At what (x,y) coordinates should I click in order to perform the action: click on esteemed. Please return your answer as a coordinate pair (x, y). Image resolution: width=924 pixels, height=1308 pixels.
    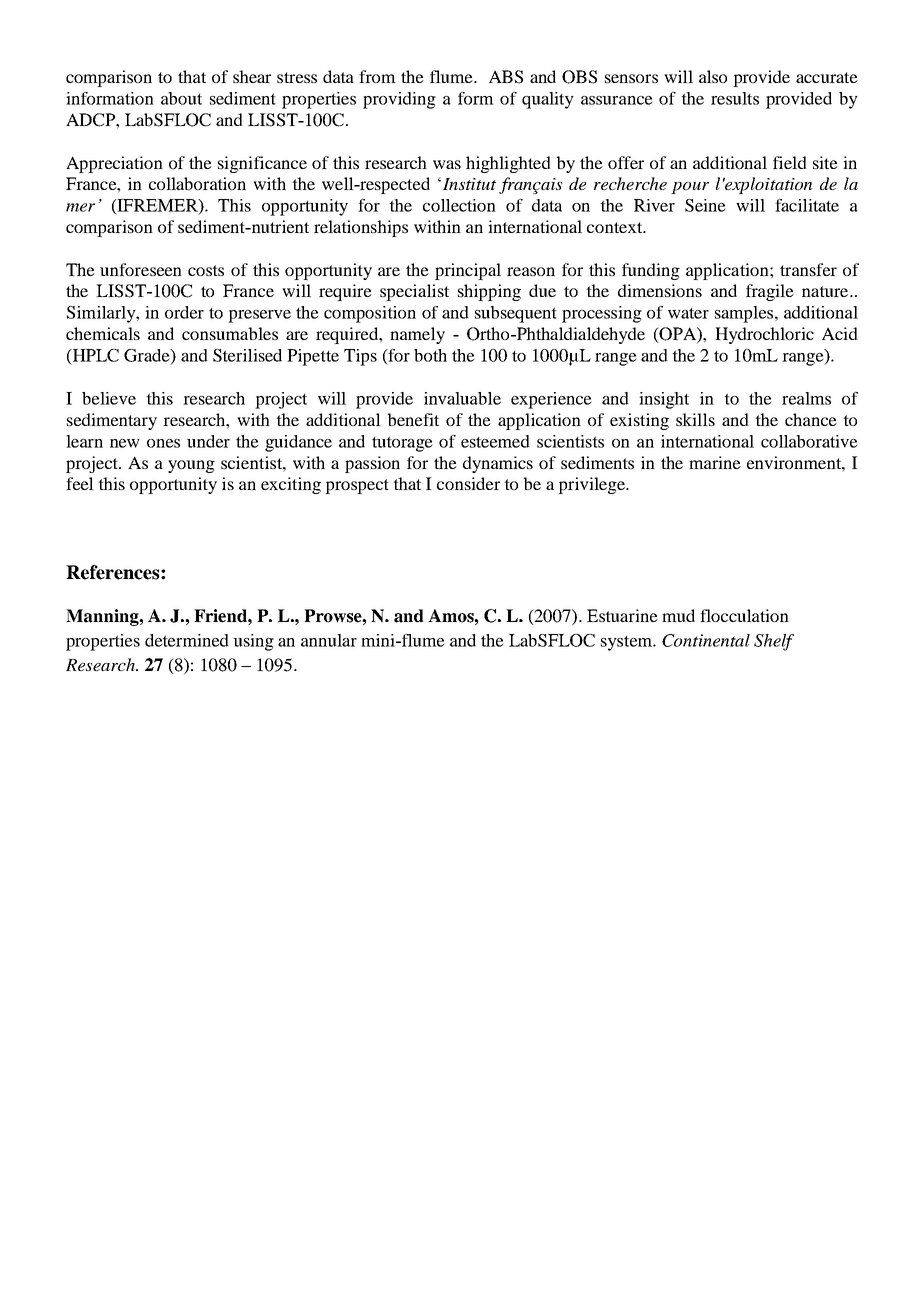
    Looking at the image, I should click on (495, 441).
